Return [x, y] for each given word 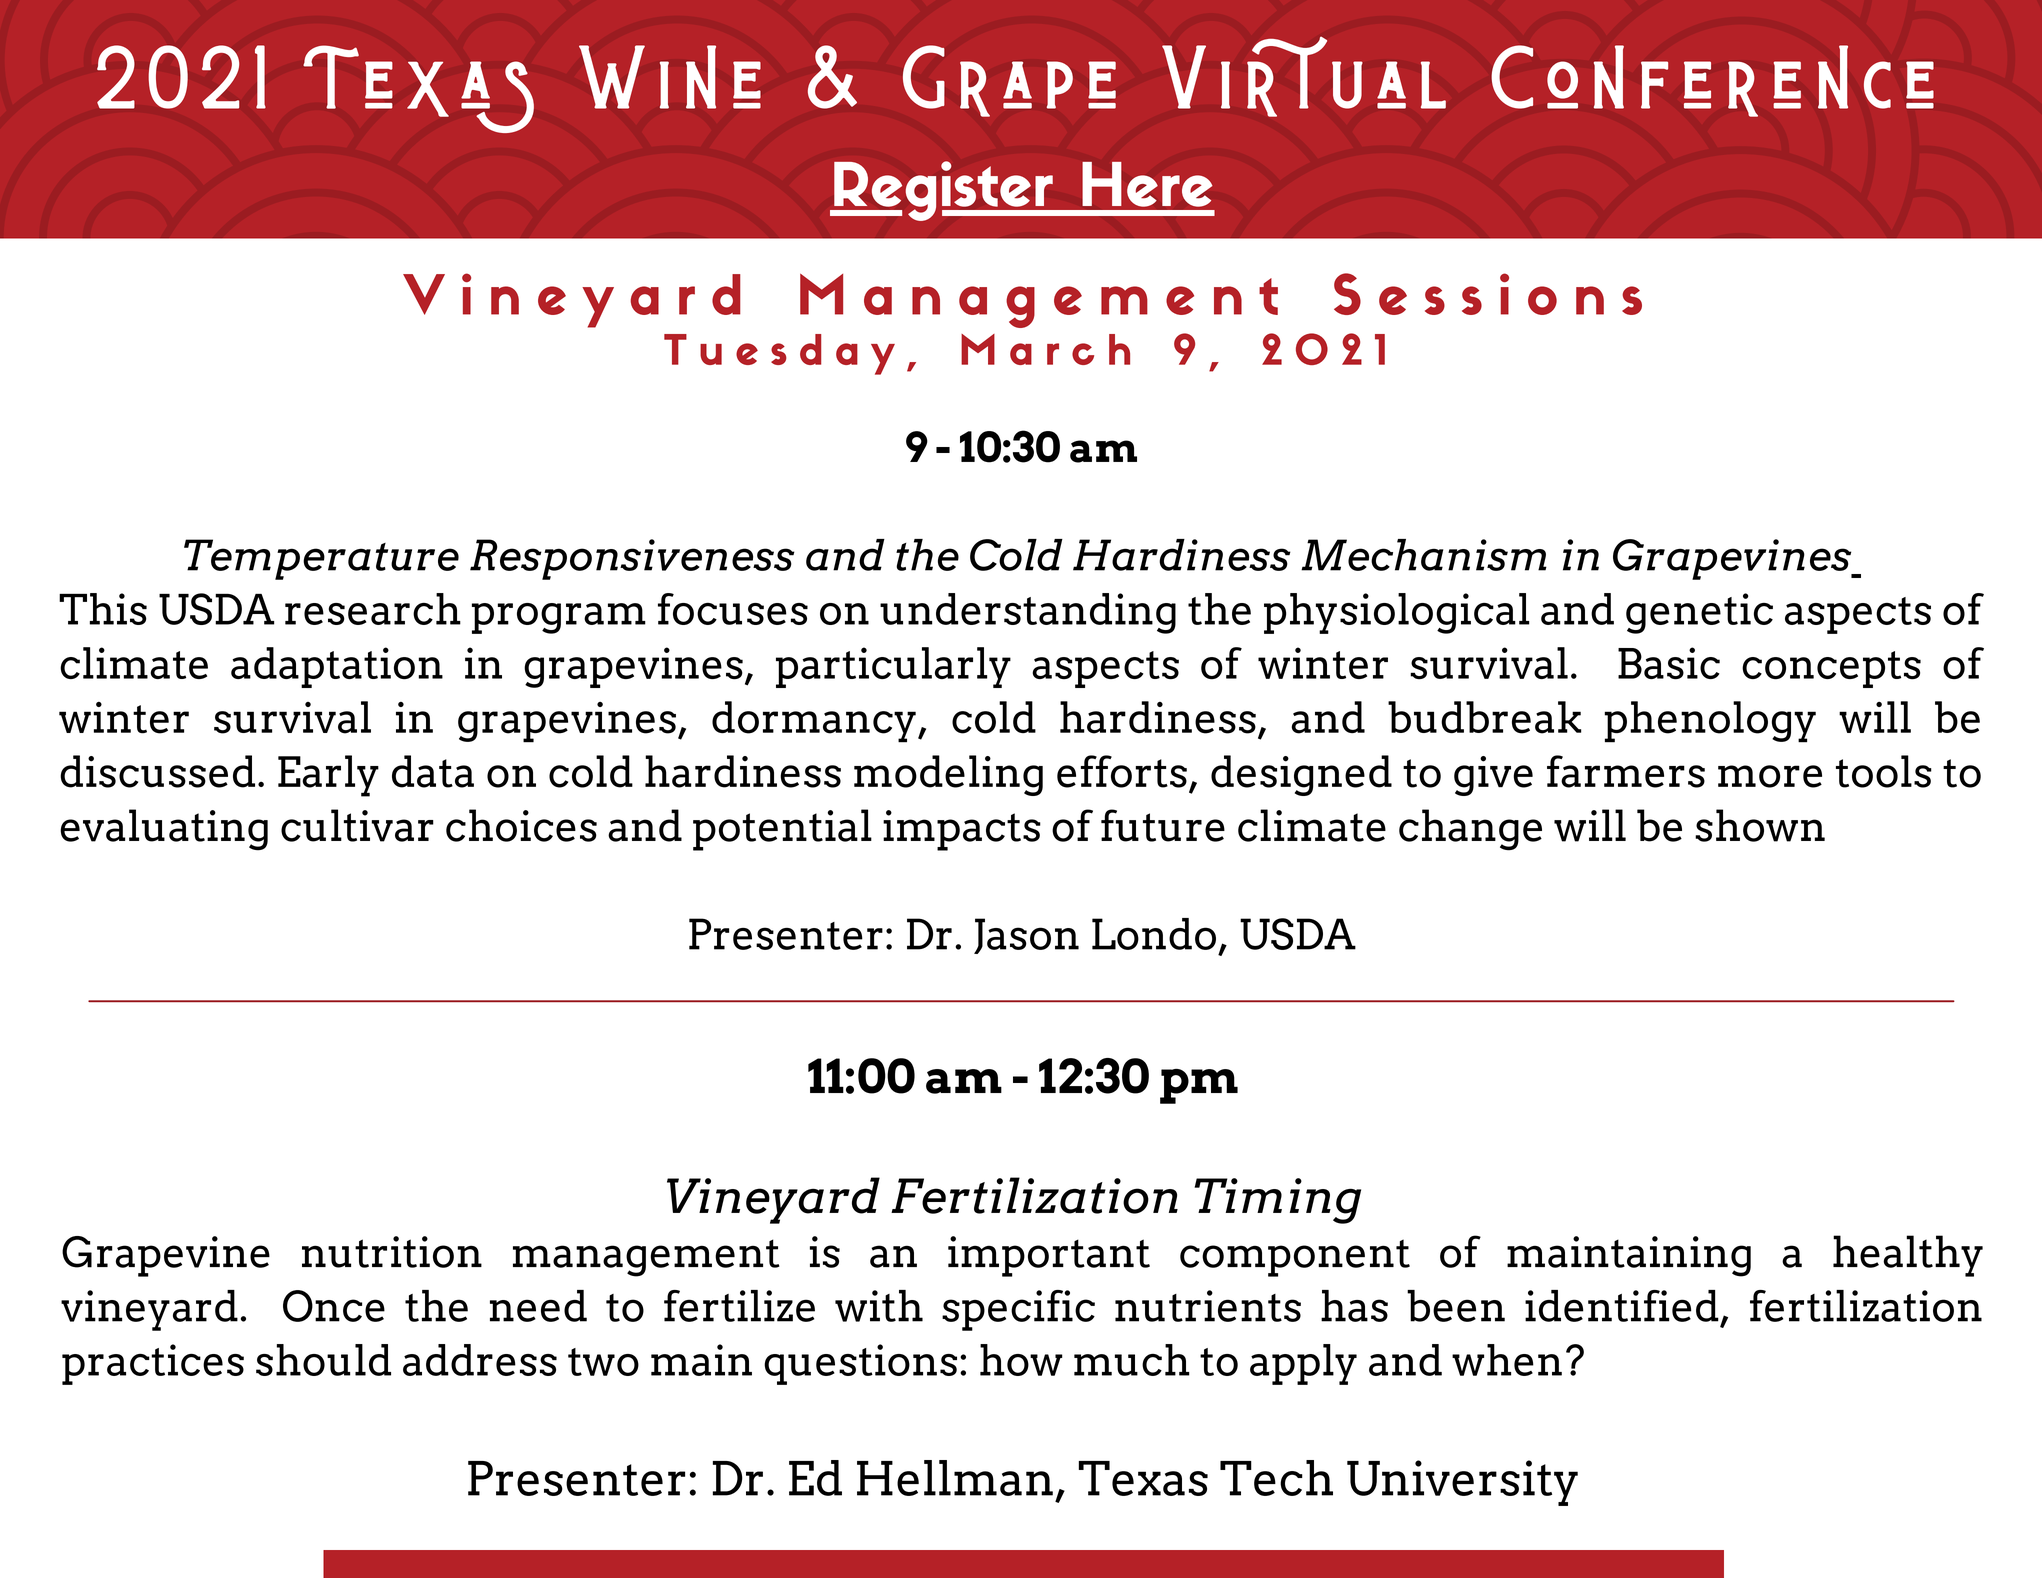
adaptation [337, 667]
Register [943, 191]
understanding [1028, 613]
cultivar [357, 825]
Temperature [321, 559]
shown [1760, 825]
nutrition [392, 1252]
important [1049, 1256]
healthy [1908, 1256]
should [323, 1360]
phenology [1710, 722]
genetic [1699, 613]
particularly [893, 667]
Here [1147, 184]
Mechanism [1424, 555]
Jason [1026, 936]
